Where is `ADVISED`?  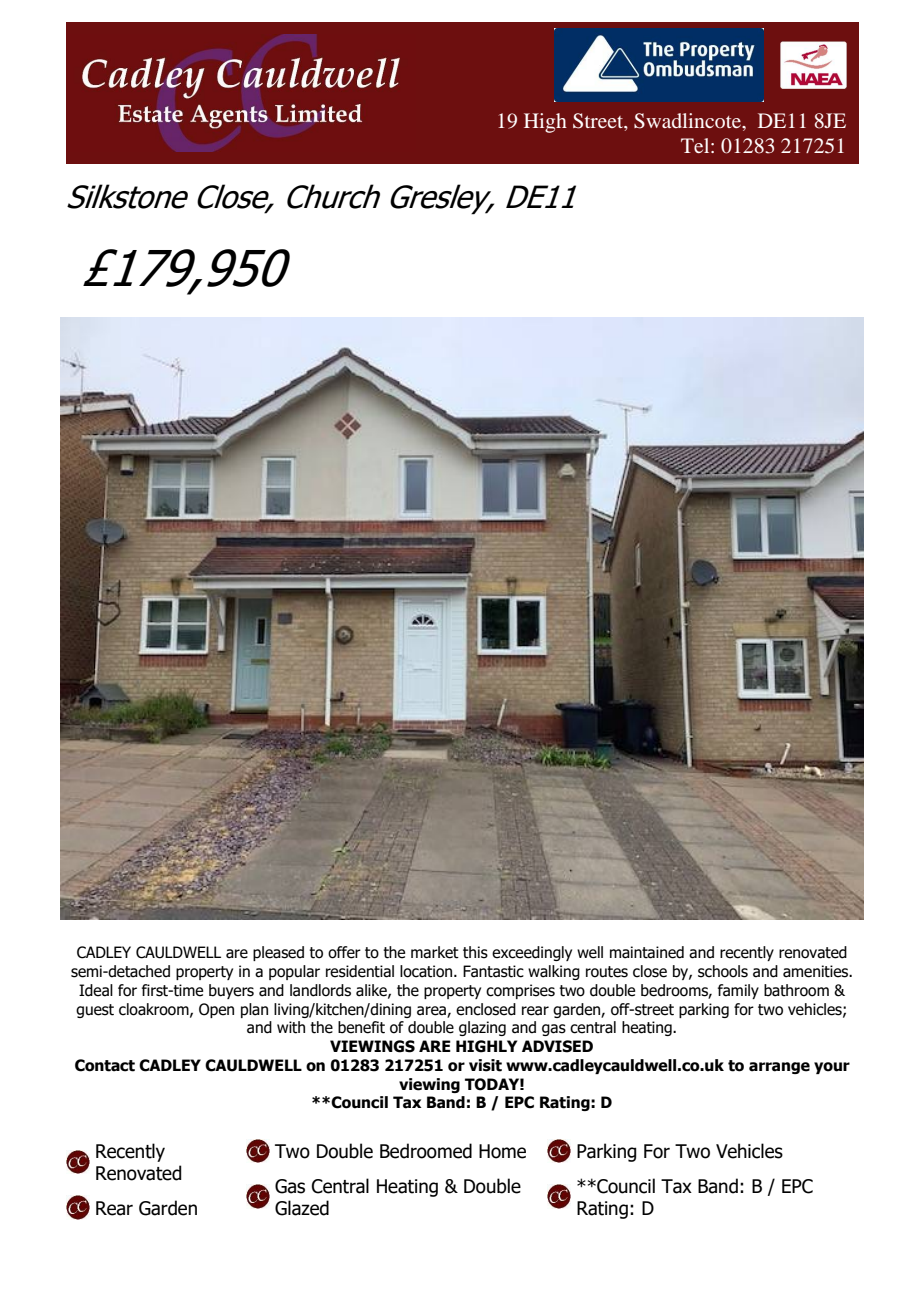
ADVISED is located at coordinates (557, 1046).
